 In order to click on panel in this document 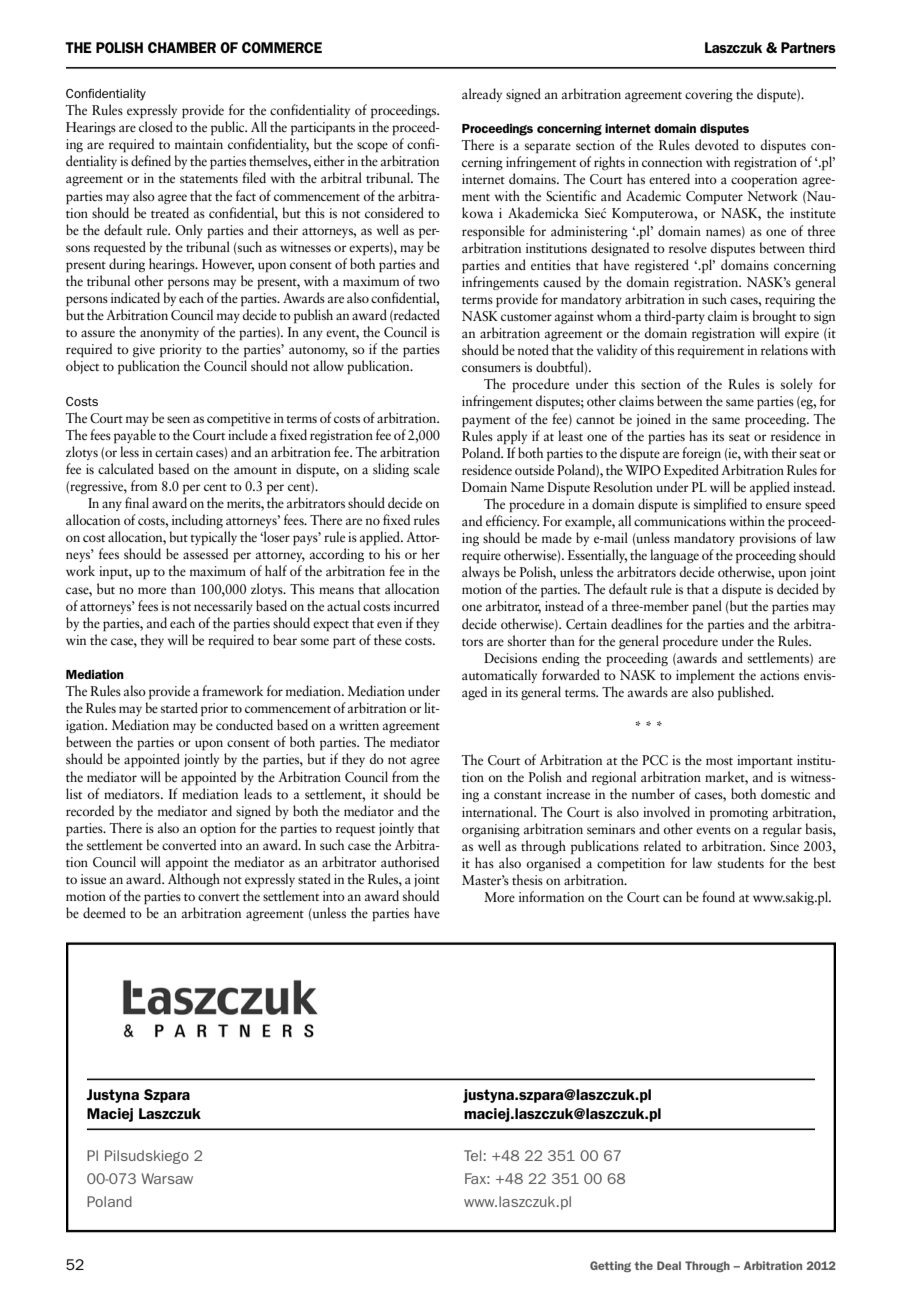, I will do `click(707, 607)`.
